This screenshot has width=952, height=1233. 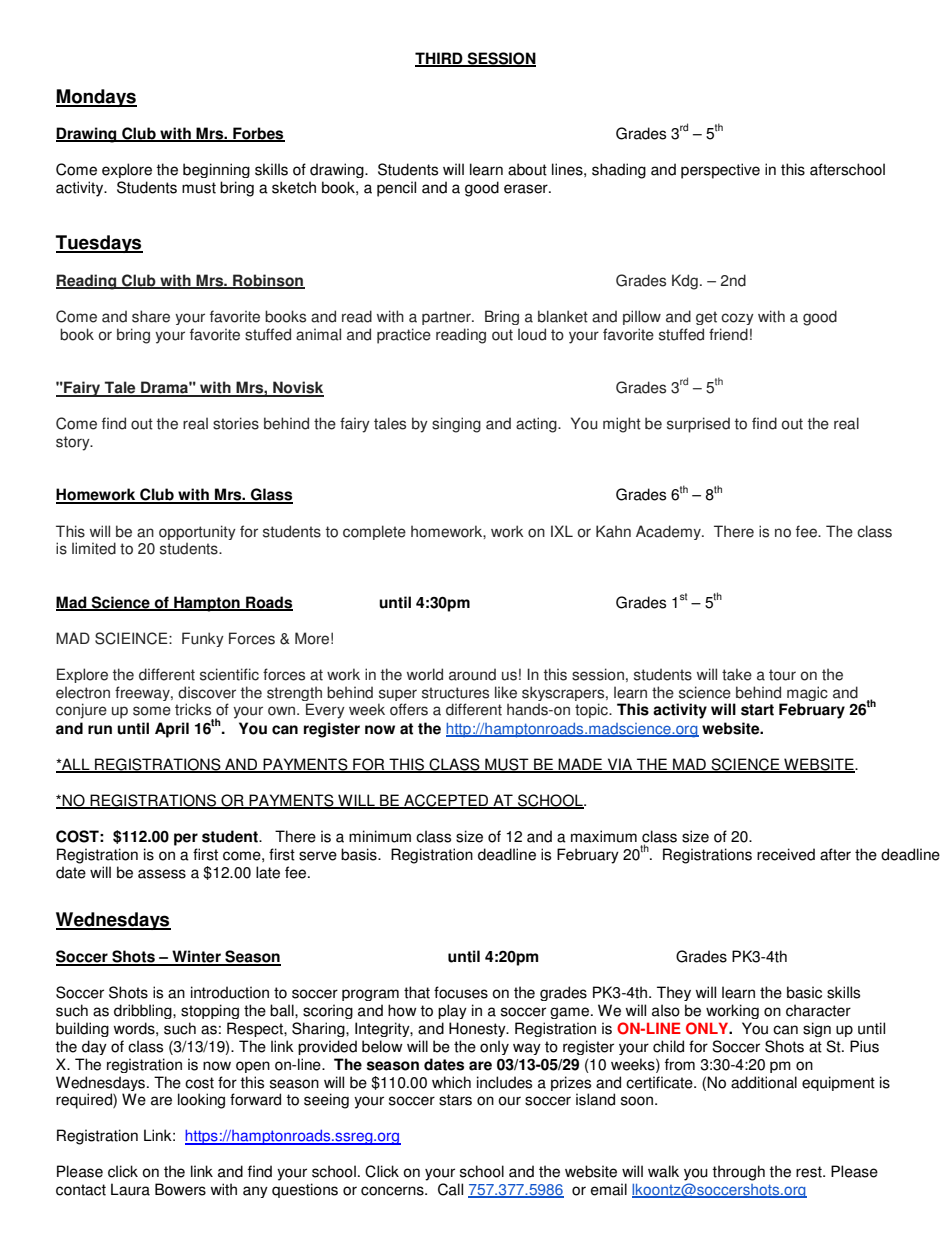 What do you see at coordinates (203, 639) in the screenshot?
I see `Funky` at bounding box center [203, 639].
